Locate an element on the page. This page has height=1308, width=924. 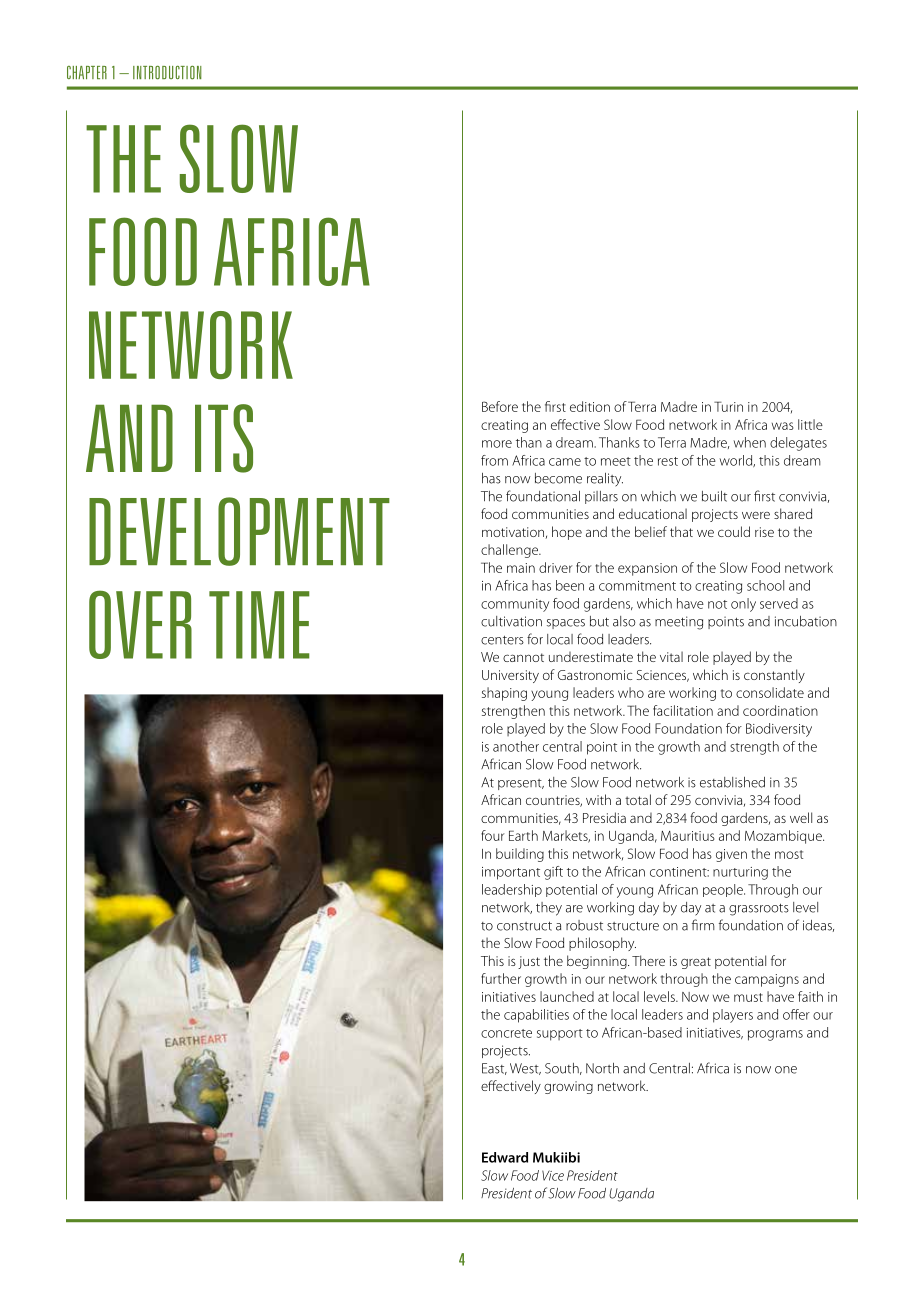
East is located at coordinates (494, 1069).
